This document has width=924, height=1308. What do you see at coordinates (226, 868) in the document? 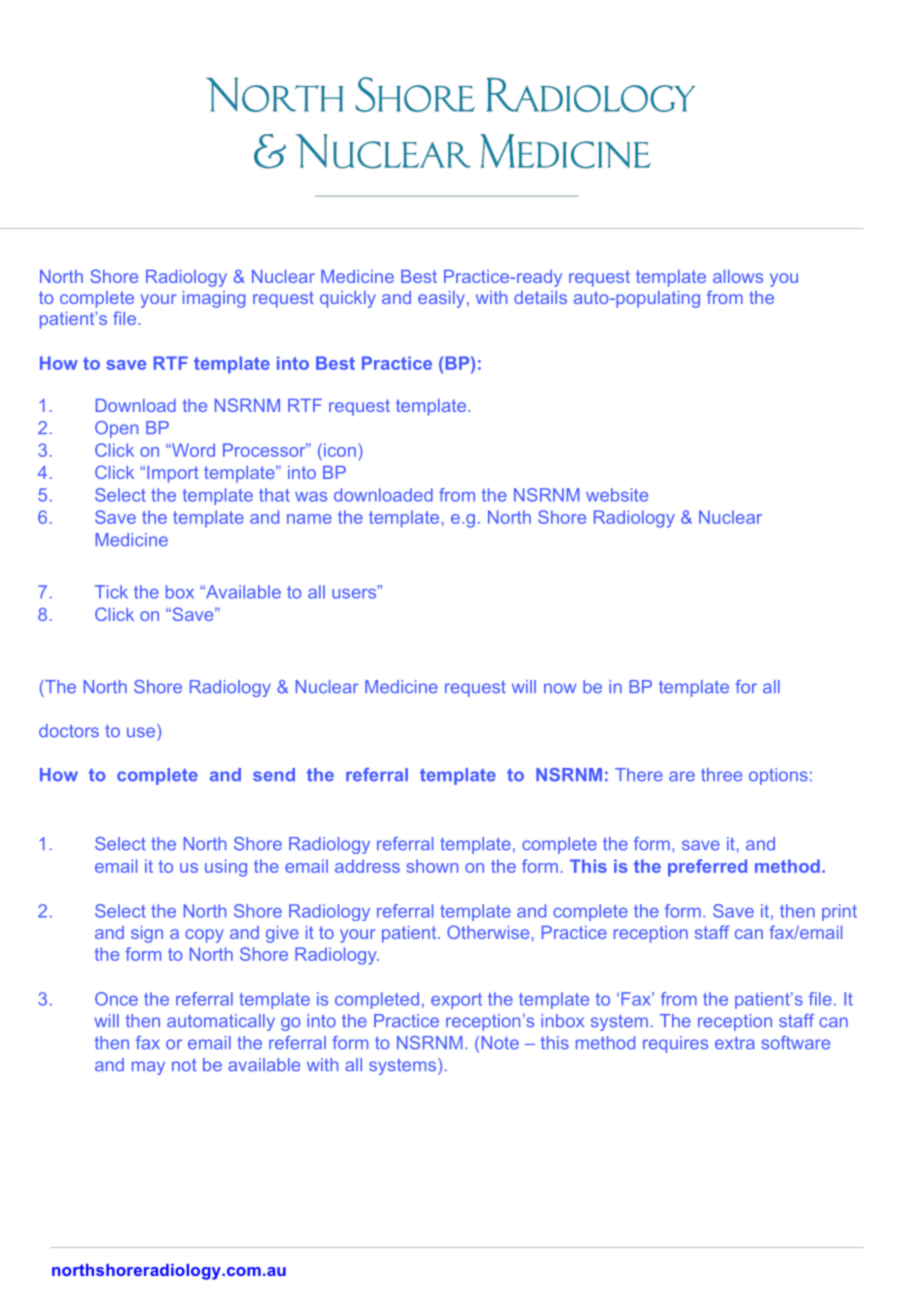
I see `using` at bounding box center [226, 868].
